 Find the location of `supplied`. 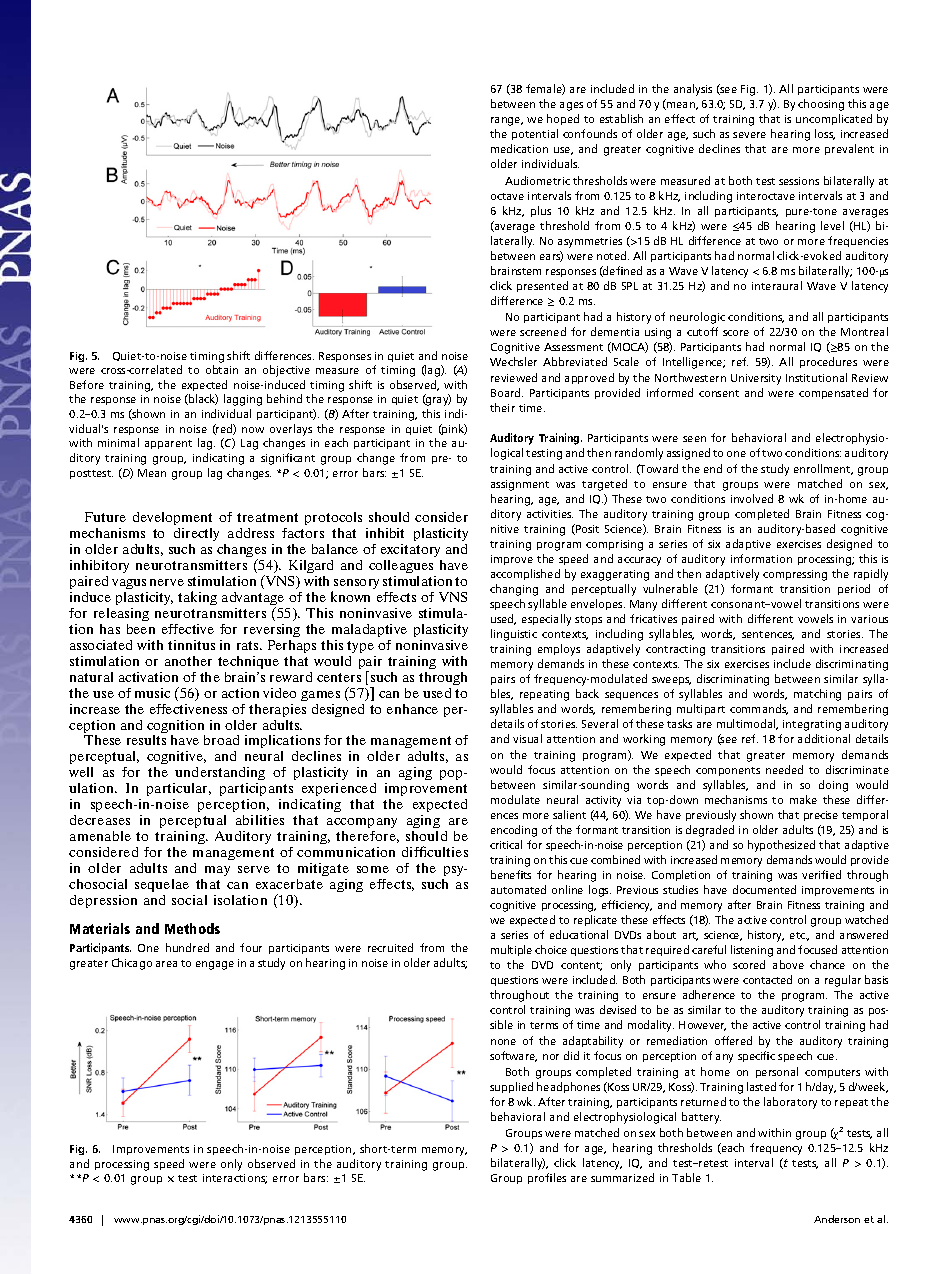

supplied is located at coordinates (511, 1087).
